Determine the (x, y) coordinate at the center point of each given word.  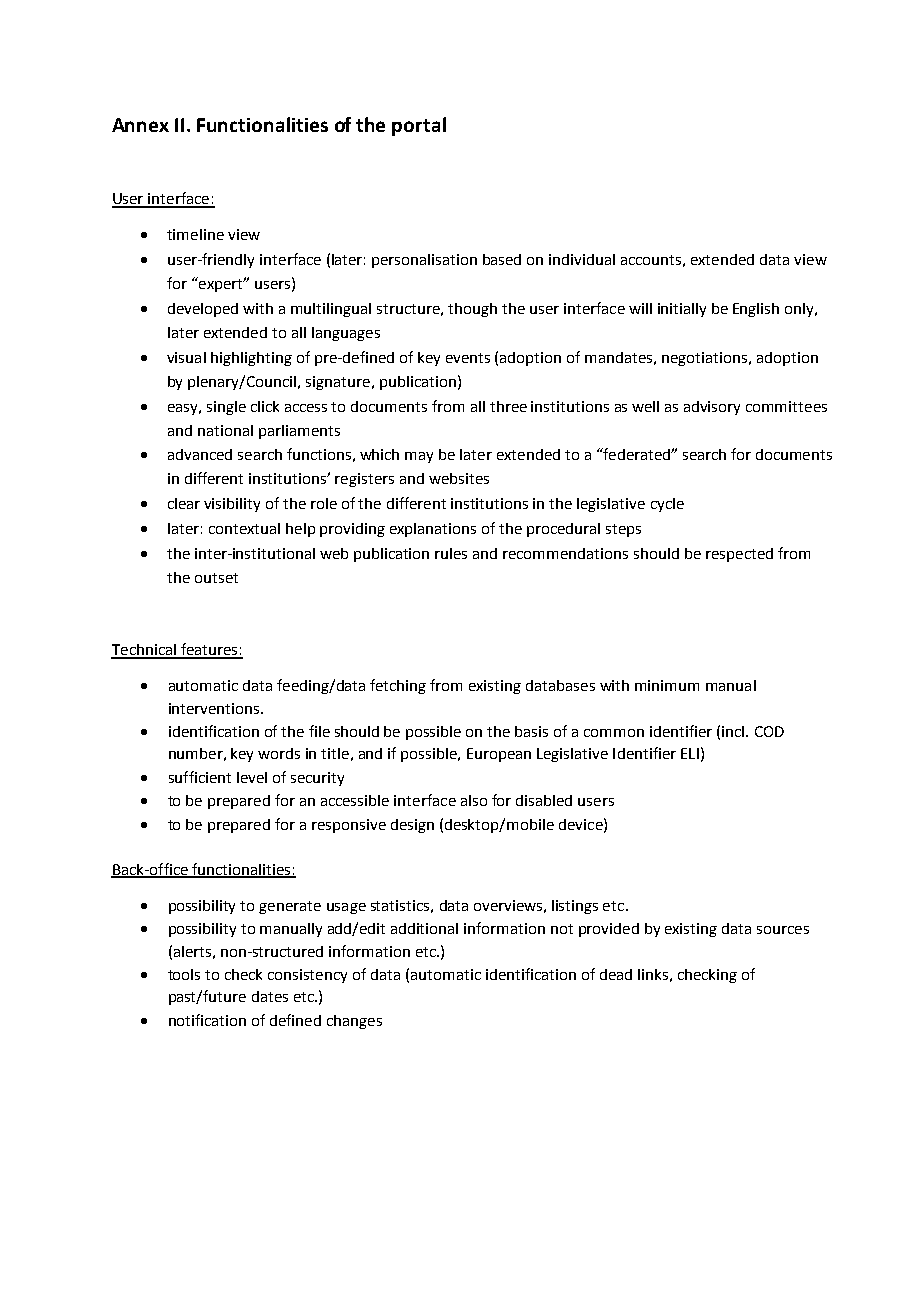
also (474, 800)
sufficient (200, 777)
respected (739, 555)
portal (419, 126)
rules (451, 553)
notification (207, 1020)
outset (216, 578)
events (468, 358)
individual (582, 259)
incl (734, 731)
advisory (712, 408)
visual (186, 357)
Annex (140, 125)
